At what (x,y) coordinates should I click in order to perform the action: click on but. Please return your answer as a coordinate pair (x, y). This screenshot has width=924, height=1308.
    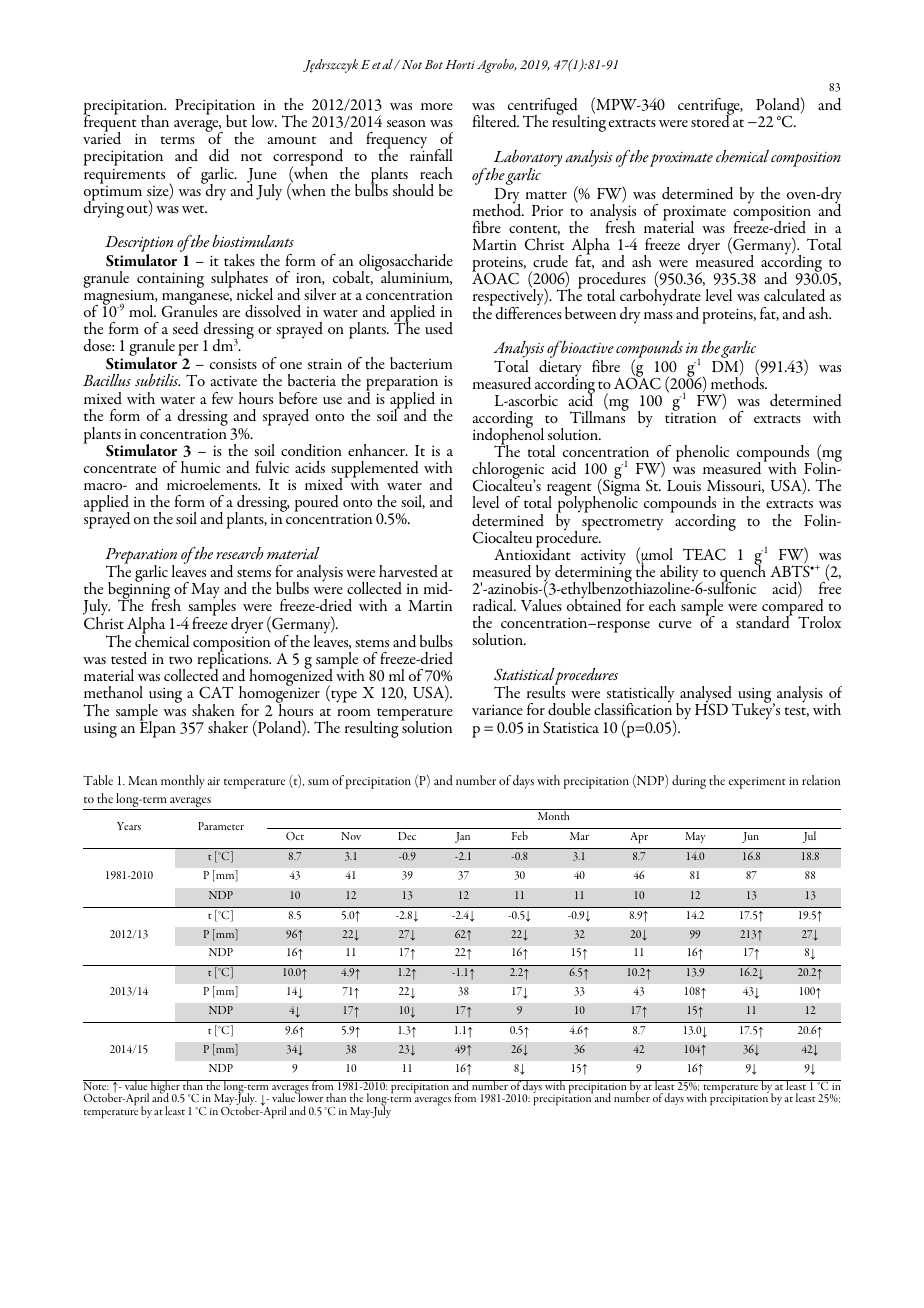
    Looking at the image, I should click on (236, 121).
